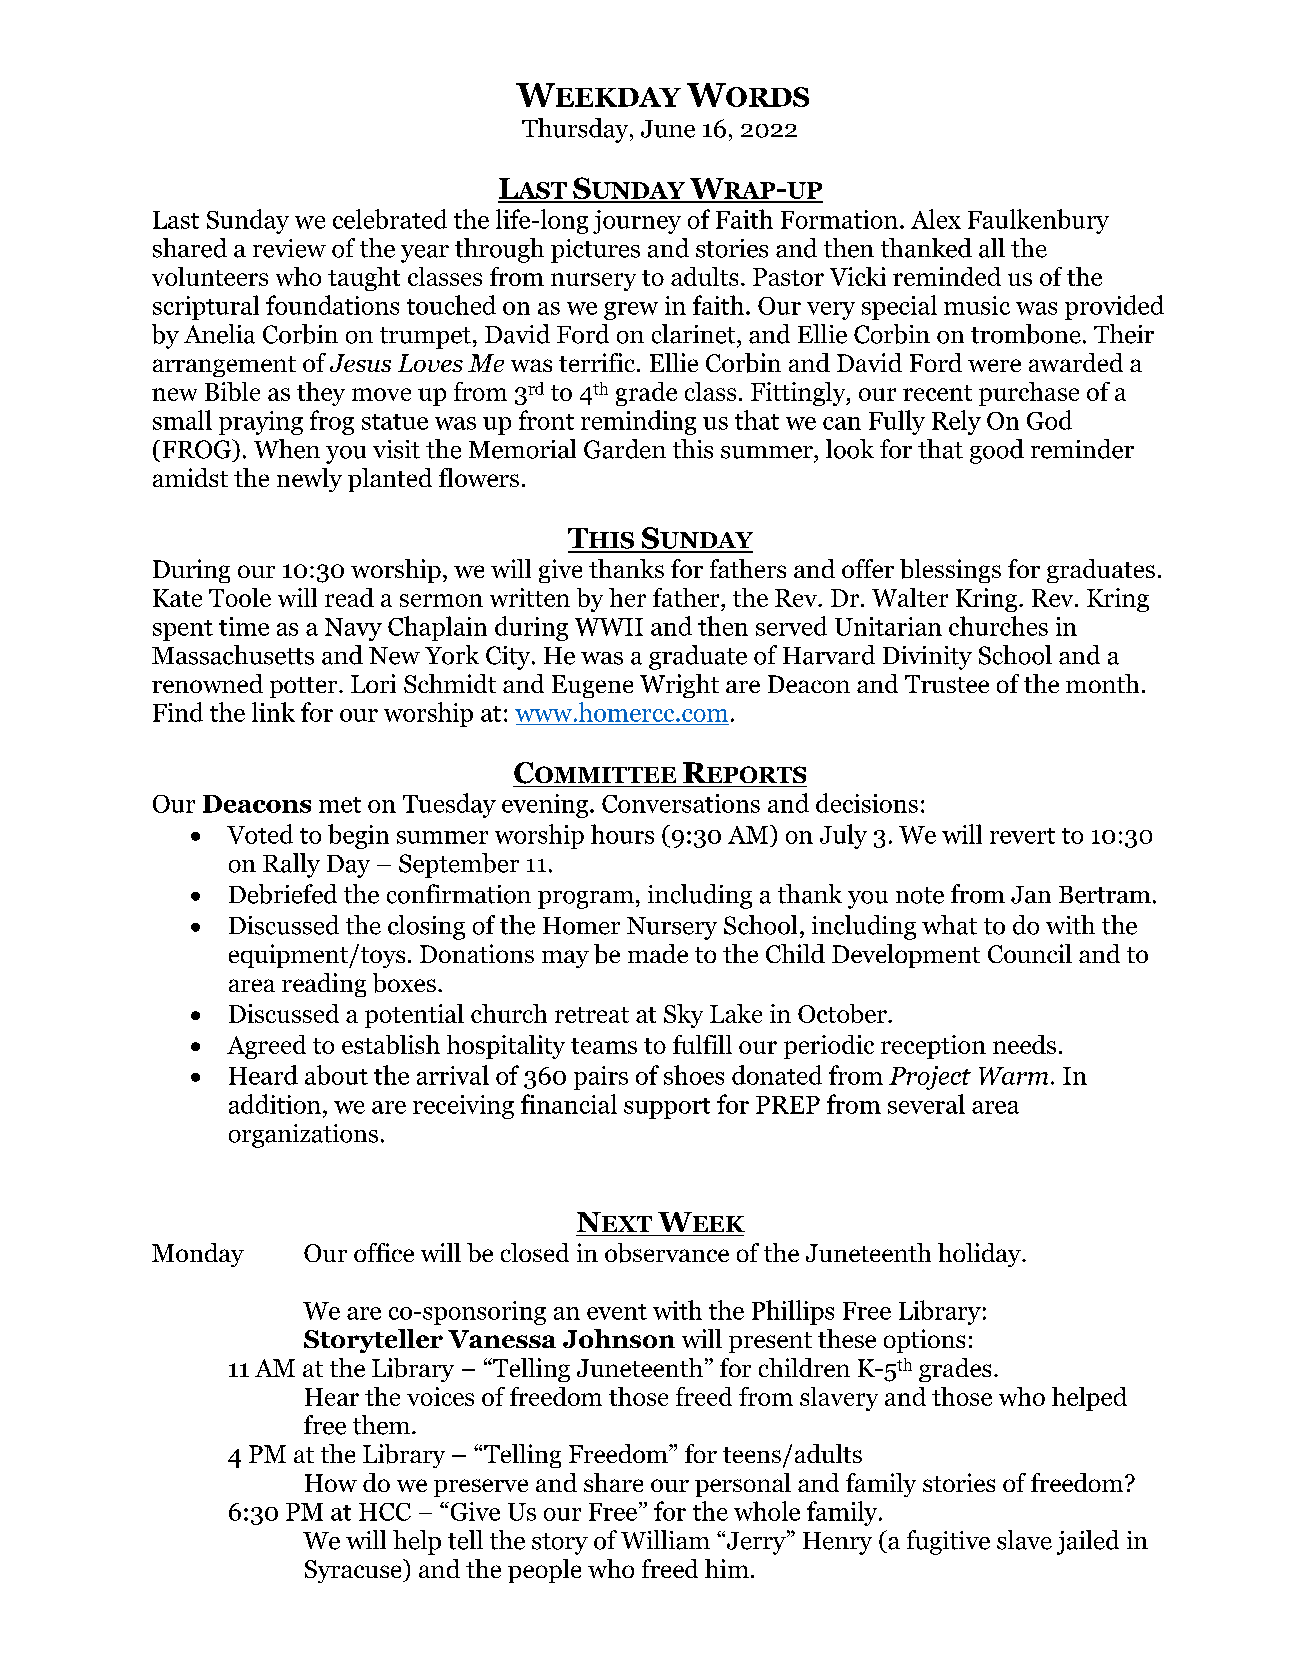 This screenshot has height=1669, width=1290. Describe the element at coordinates (244, 626) in the screenshot. I see `time` at that location.
